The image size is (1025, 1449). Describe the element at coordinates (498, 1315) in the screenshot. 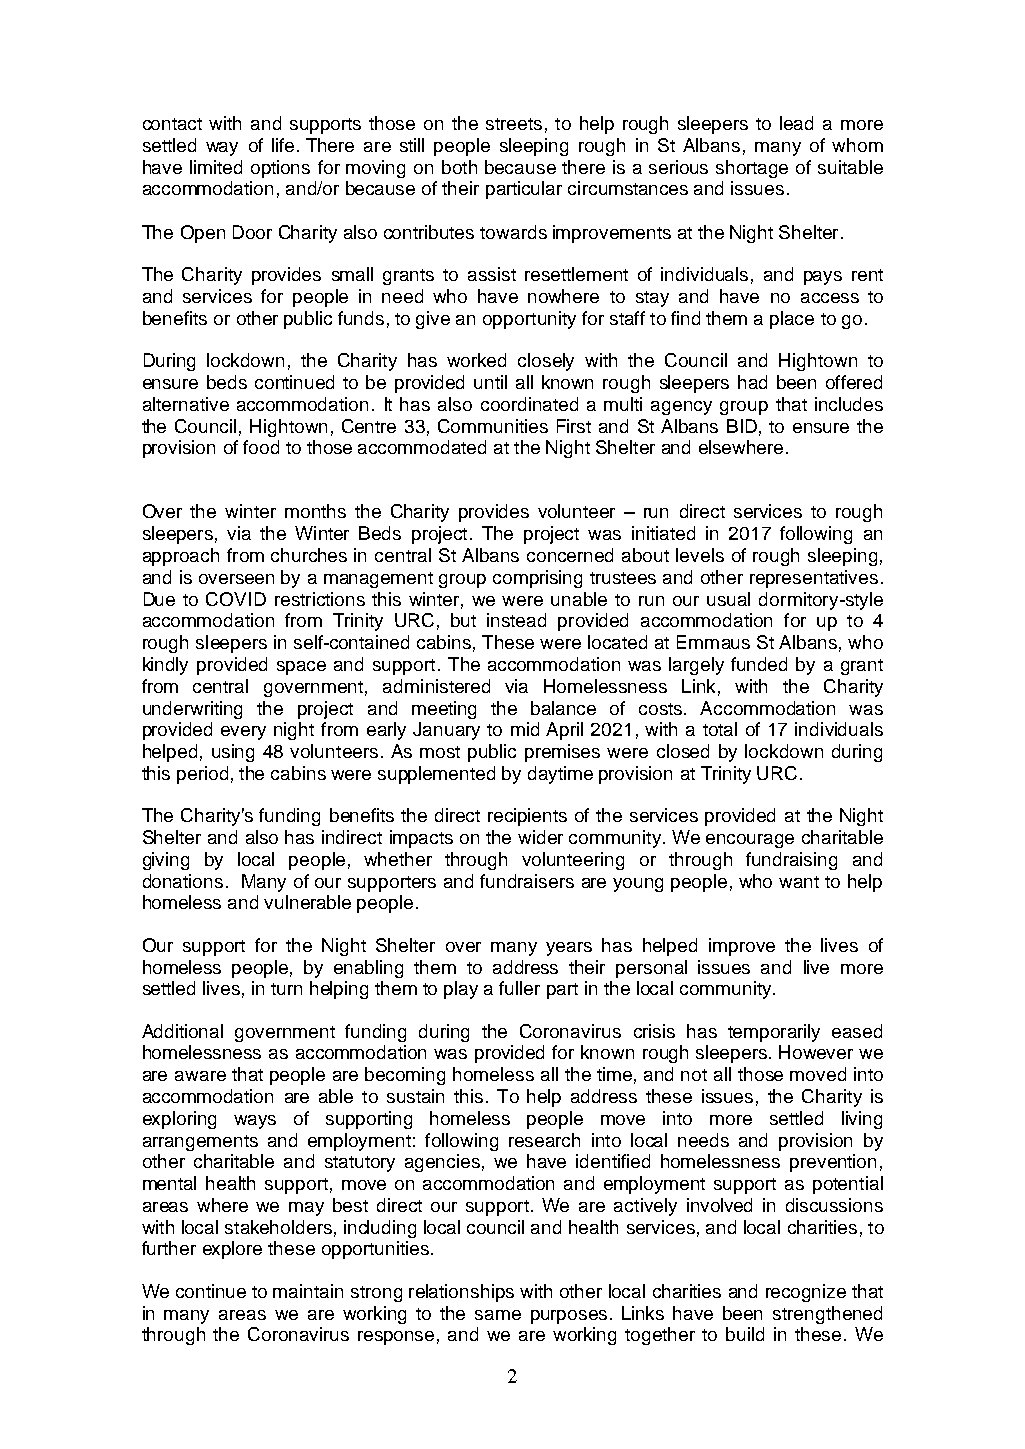

I see `same` at that location.
